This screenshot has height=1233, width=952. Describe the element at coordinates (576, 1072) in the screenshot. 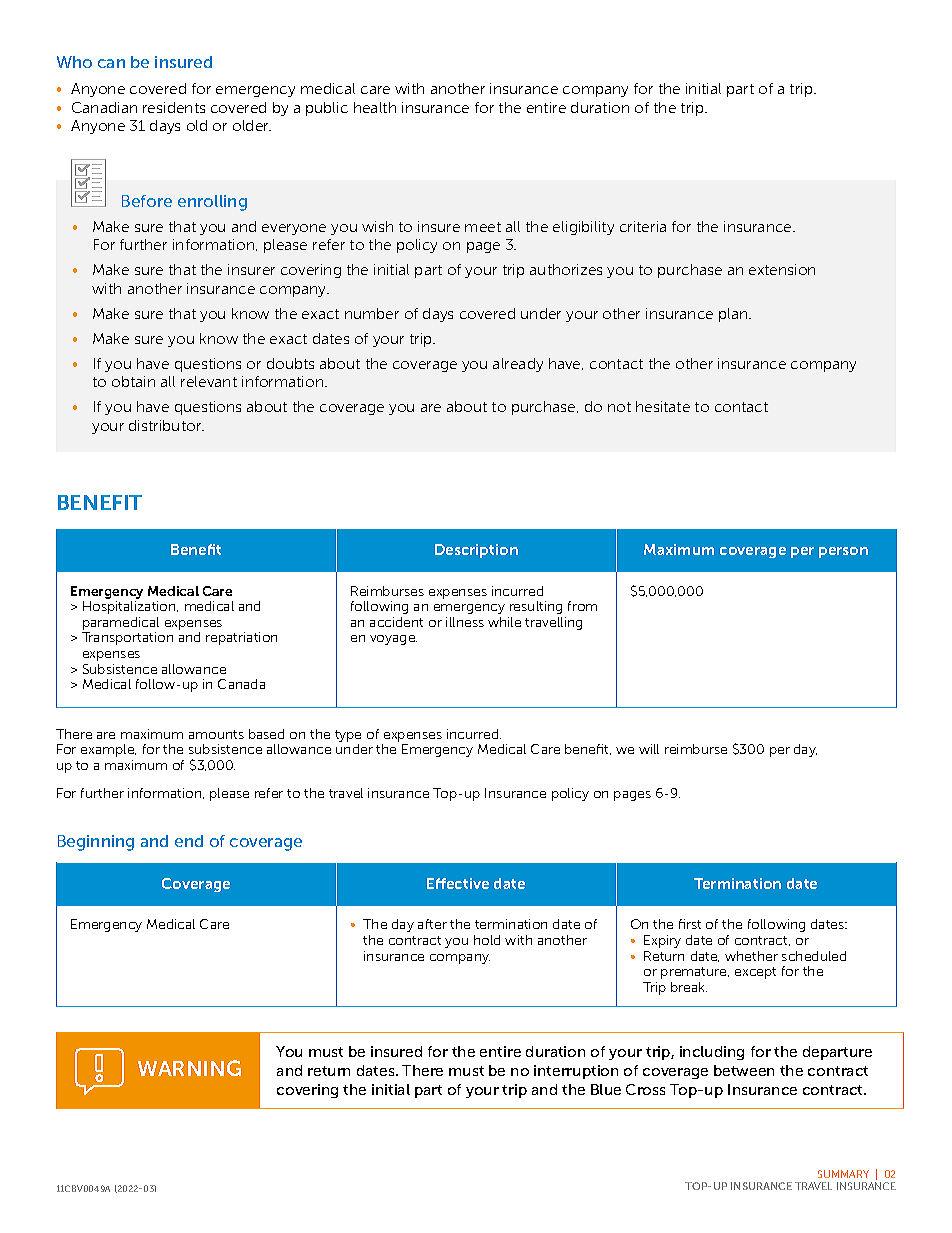

I see `interruption` at that location.
